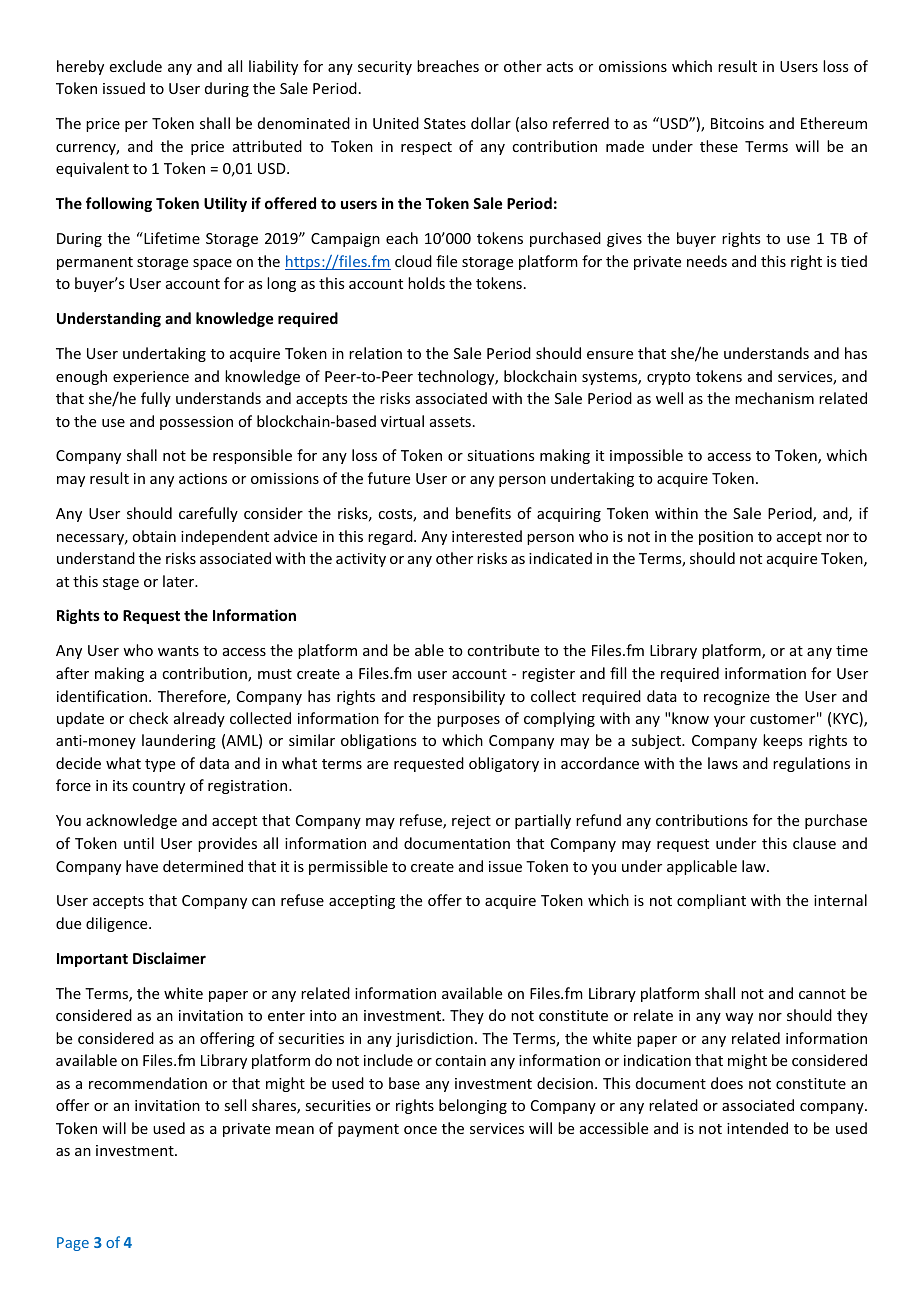  What do you see at coordinates (73, 1244) in the page?
I see `Page` at bounding box center [73, 1244].
